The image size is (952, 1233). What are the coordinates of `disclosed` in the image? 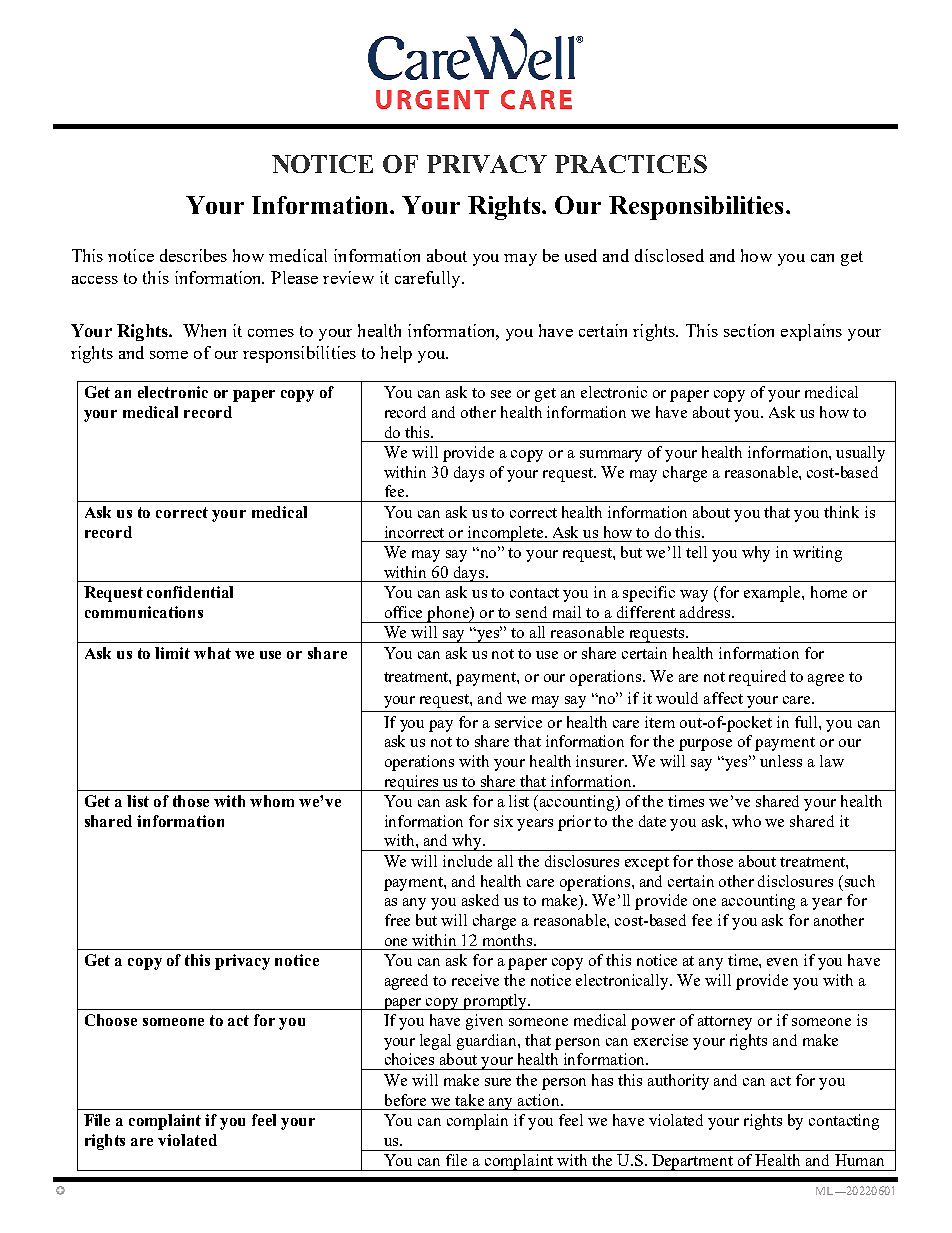 It's located at (669, 255).
